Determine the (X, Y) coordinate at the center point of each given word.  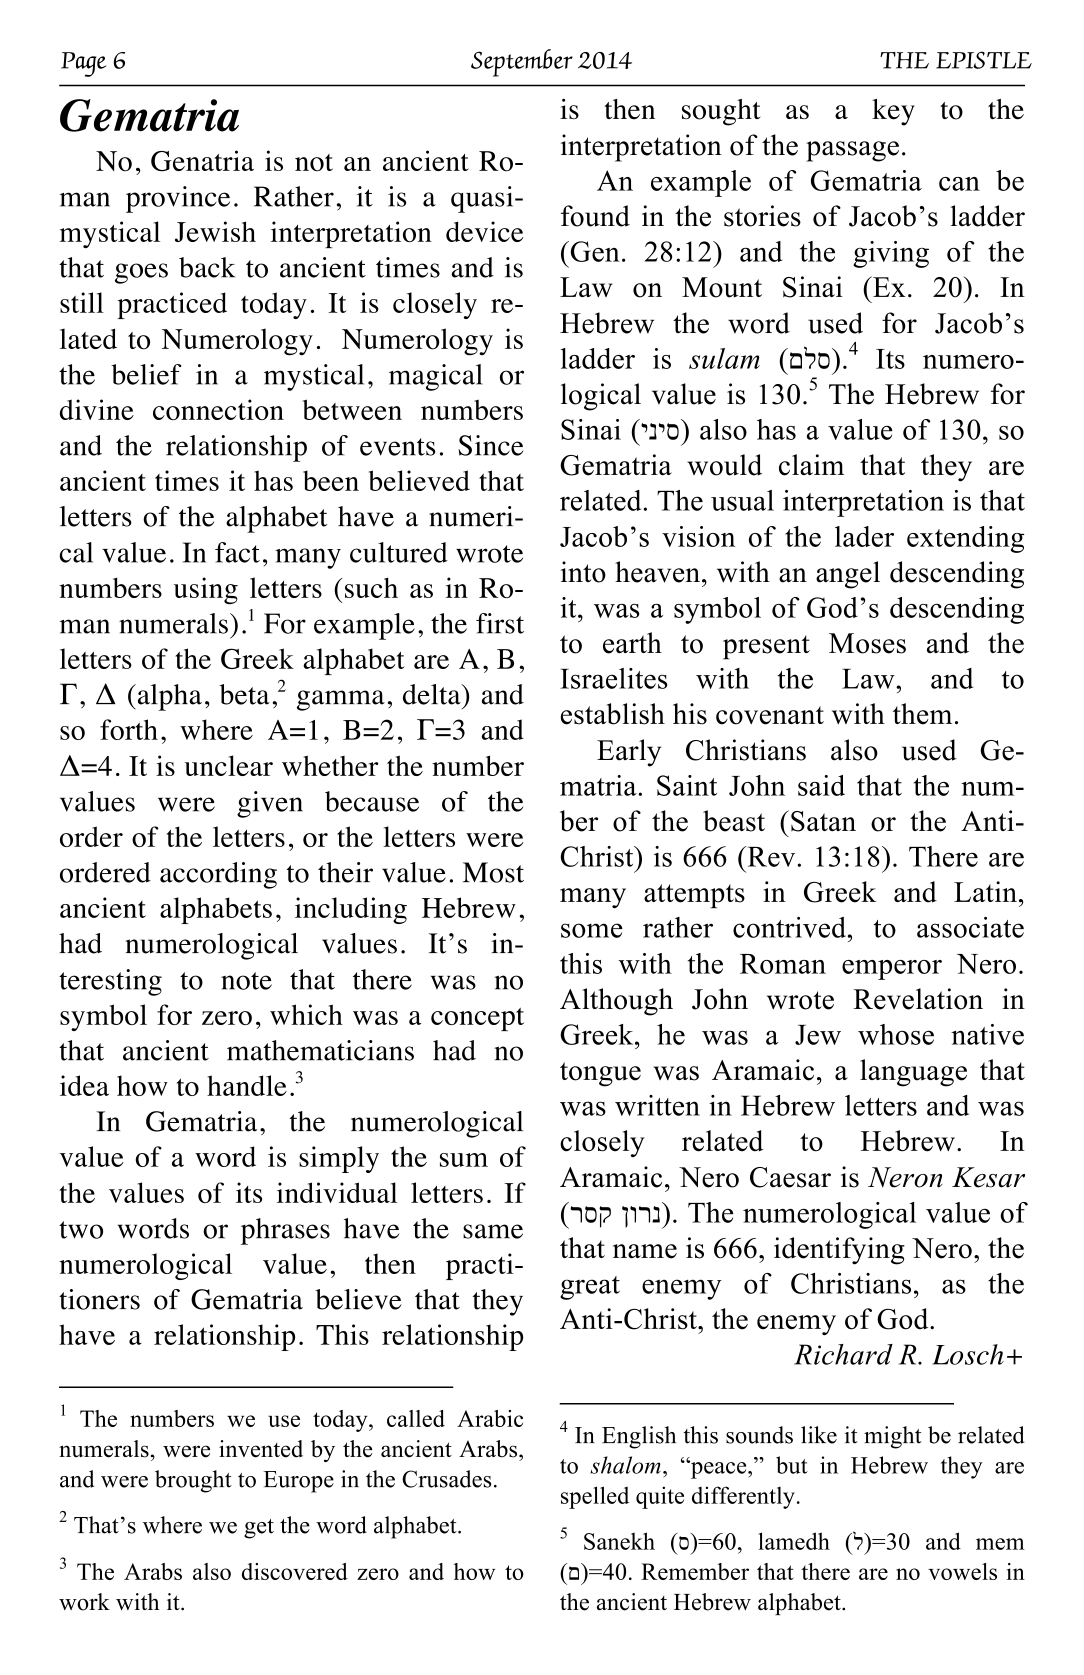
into (583, 572)
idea (84, 1085)
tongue (600, 1074)
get (259, 1529)
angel (848, 575)
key (893, 112)
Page (84, 64)
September (522, 63)
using (206, 590)
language (913, 1073)
